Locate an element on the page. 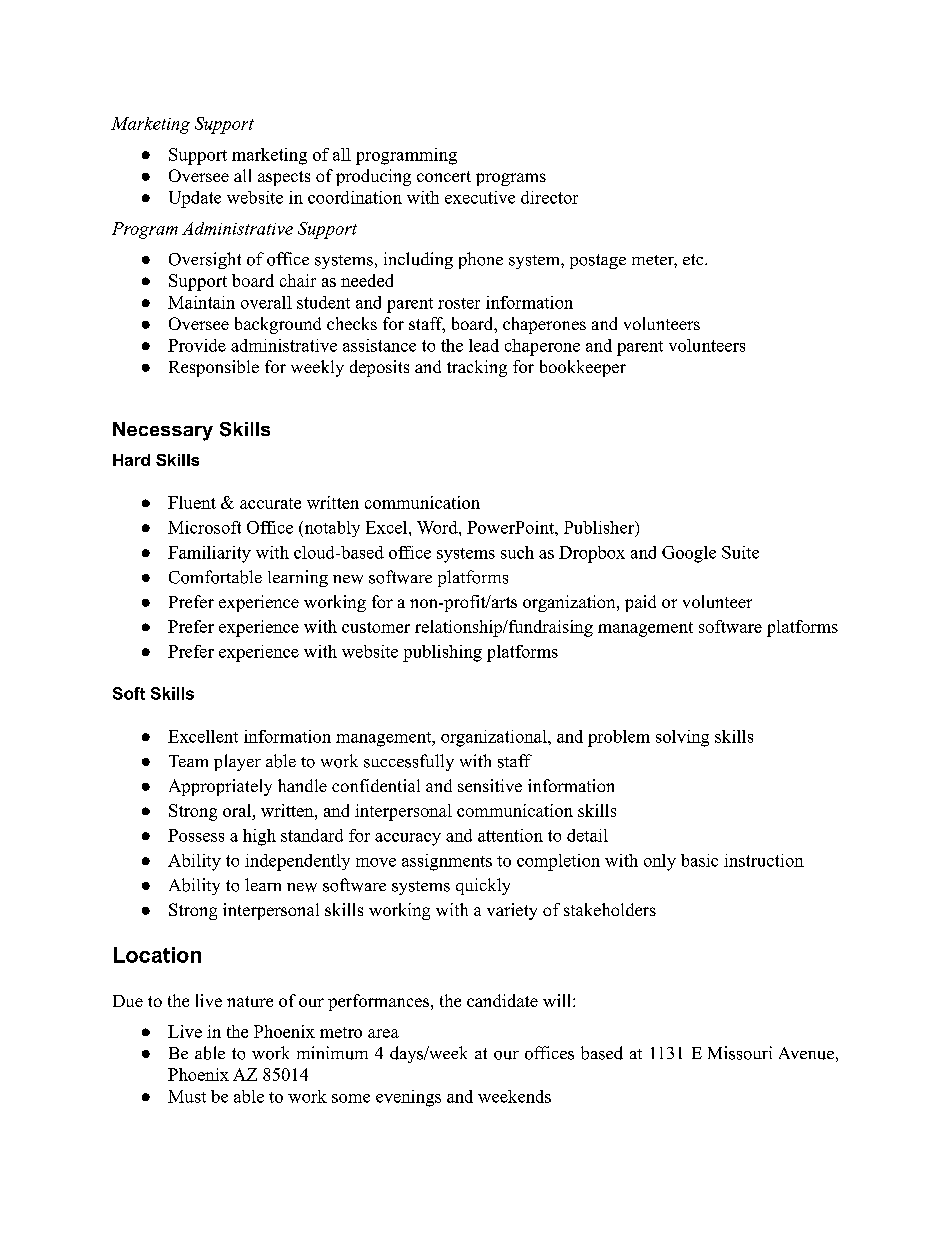 The width and height of the image is (952, 1233). Missouri is located at coordinates (740, 1053).
